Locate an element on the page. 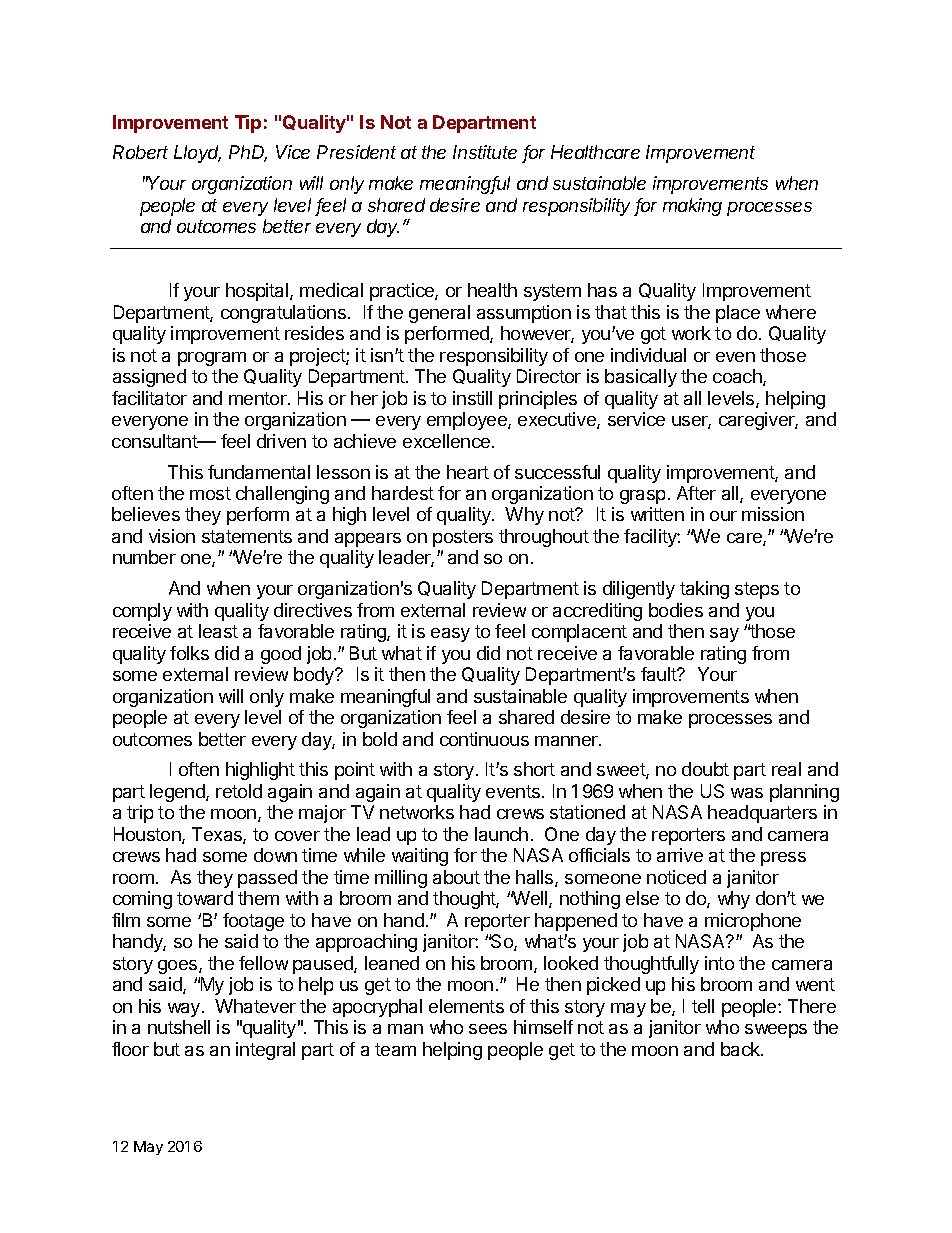 This image has height=1233, width=952. making is located at coordinates (692, 207).
